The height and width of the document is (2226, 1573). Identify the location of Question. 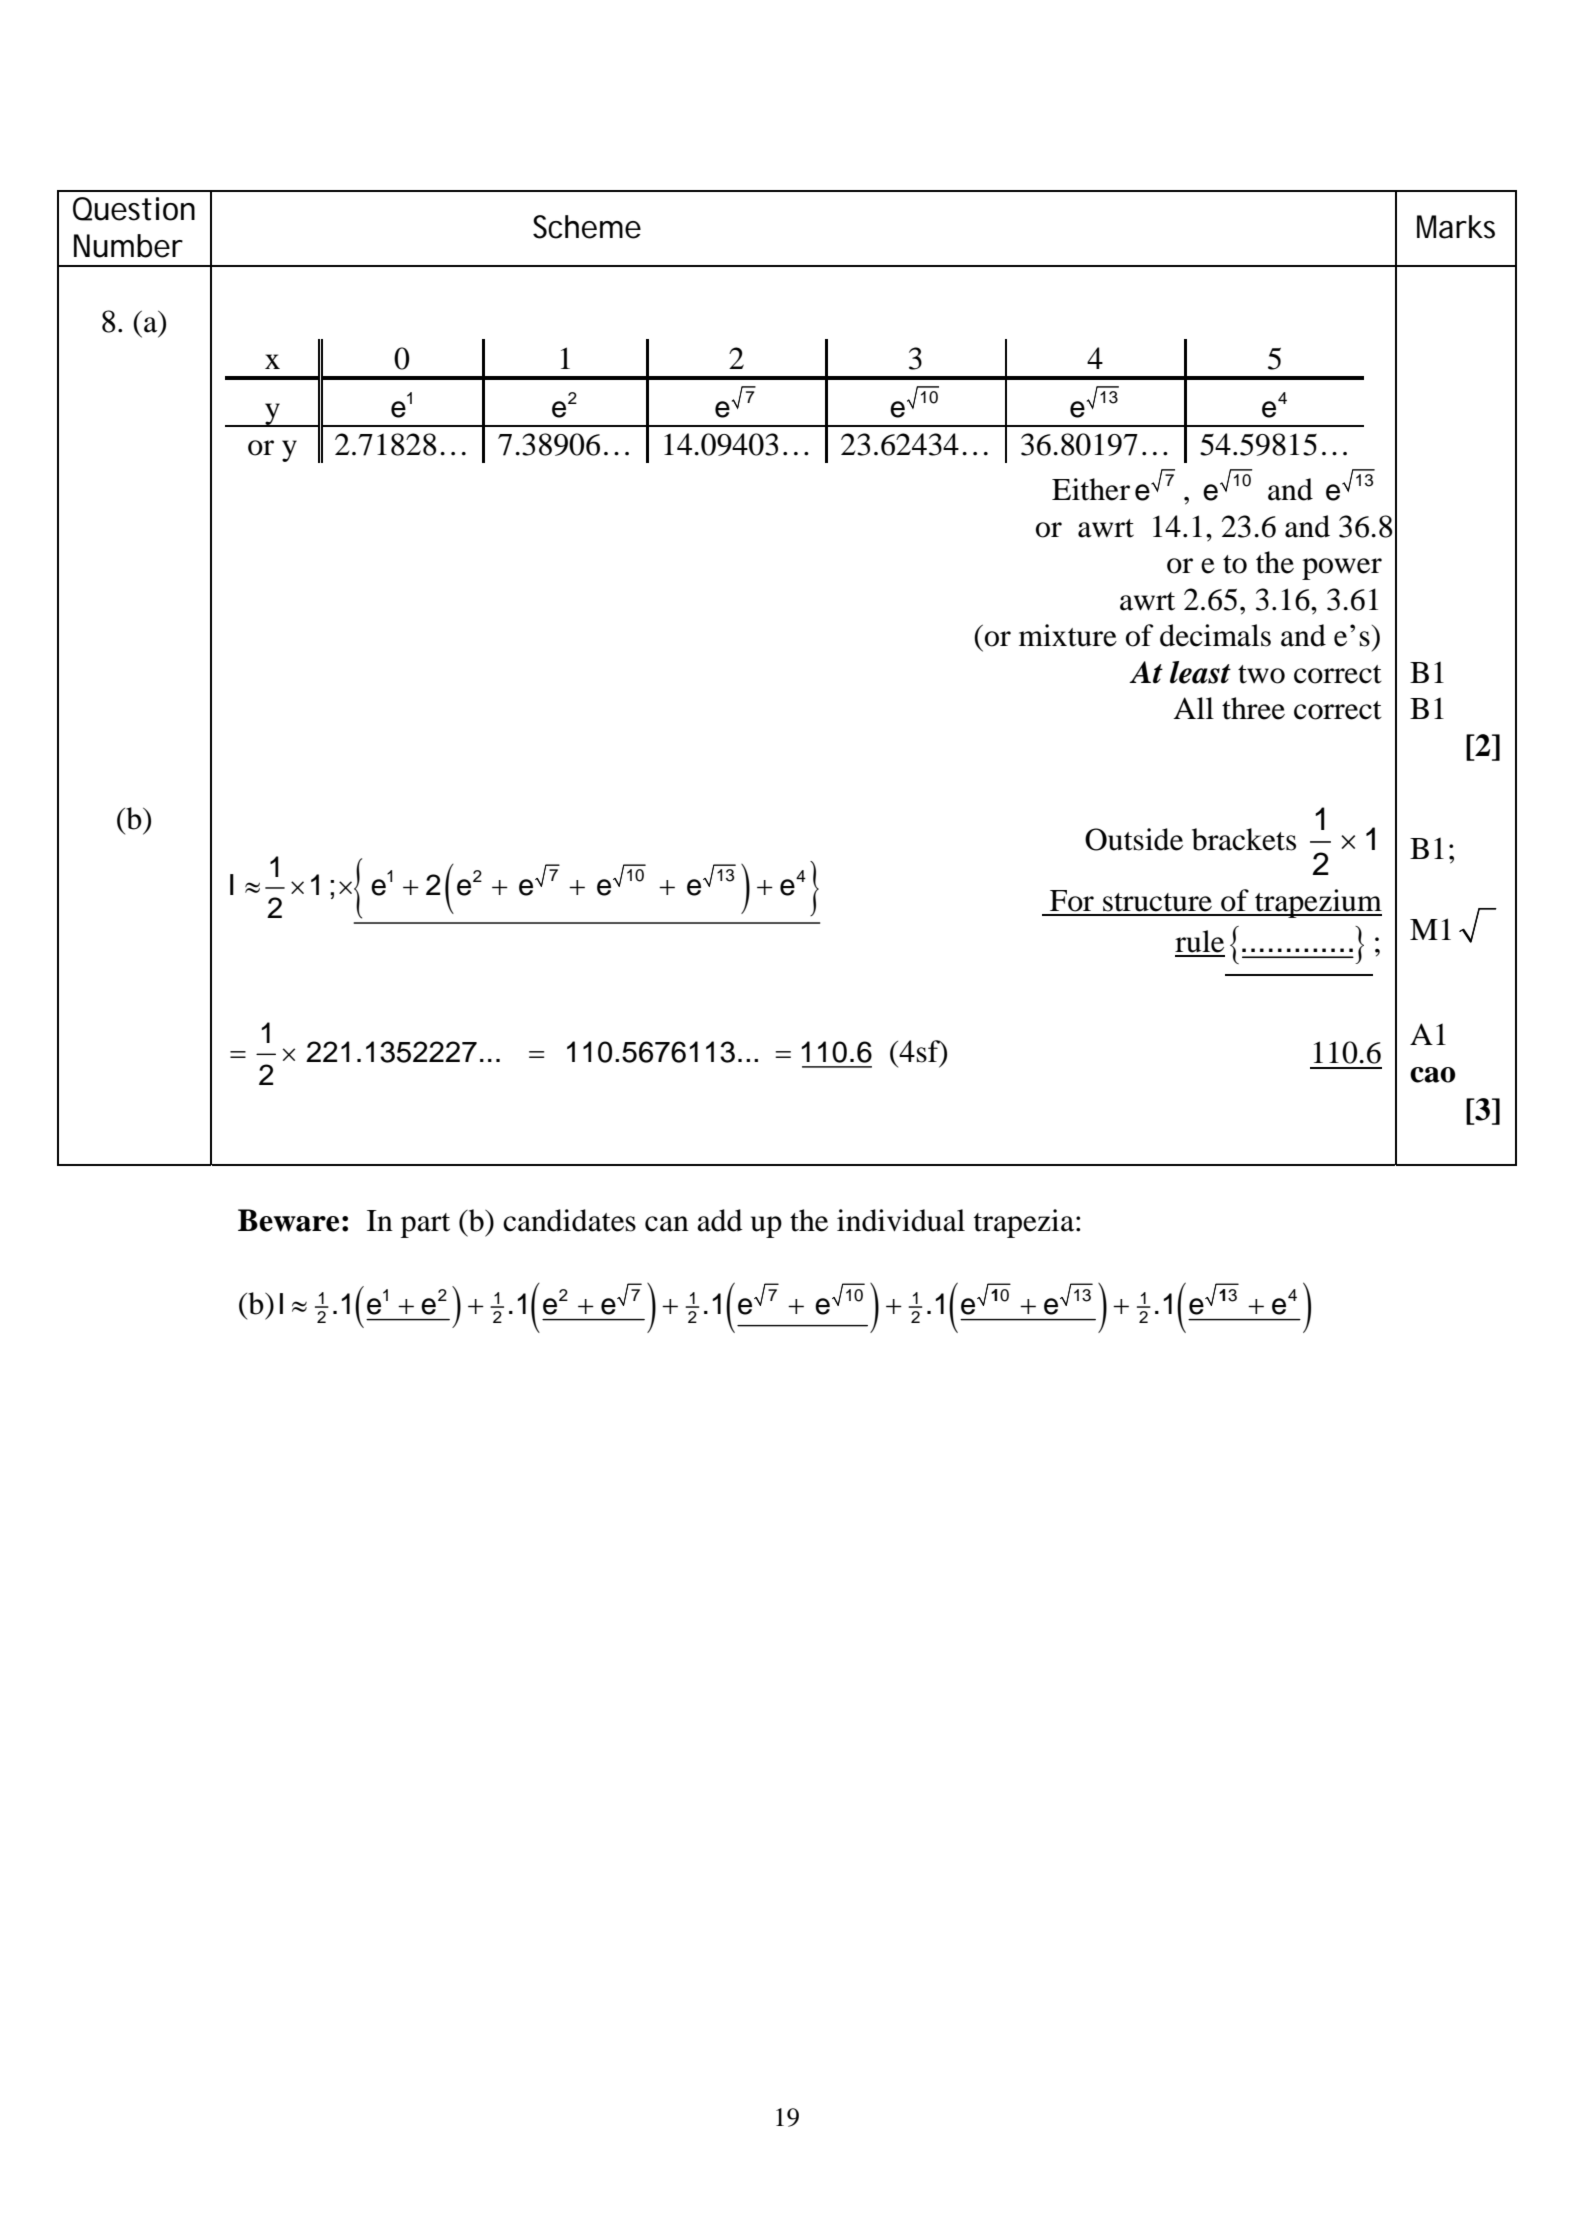
(134, 209).
